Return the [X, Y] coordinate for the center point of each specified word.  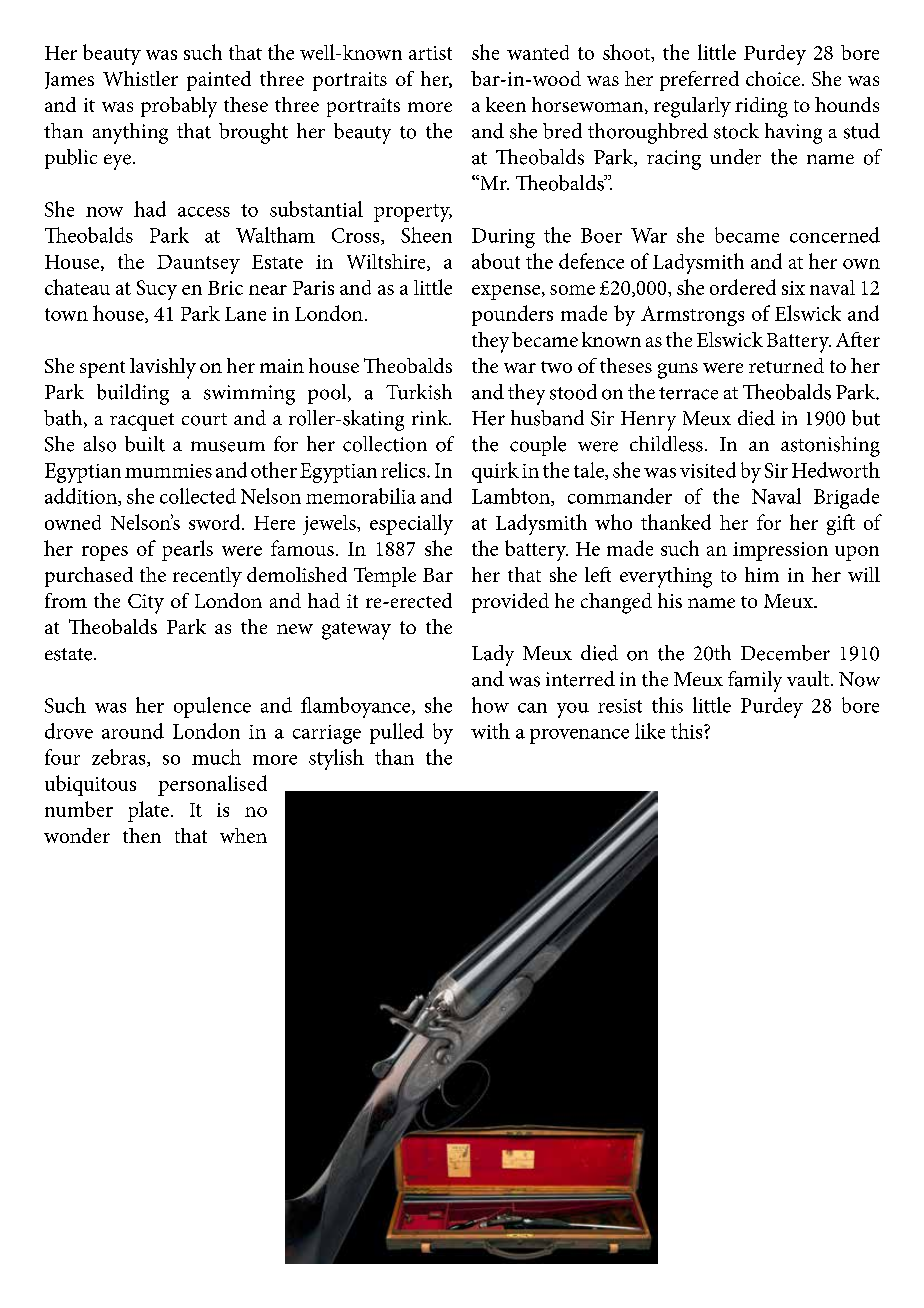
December [785, 653]
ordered [743, 287]
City [146, 604]
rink [431, 417]
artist [430, 53]
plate [148, 811]
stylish [336, 759]
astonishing [830, 446]
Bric [225, 288]
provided [510, 603]
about [496, 261]
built [145, 444]
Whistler [140, 78]
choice [774, 78]
